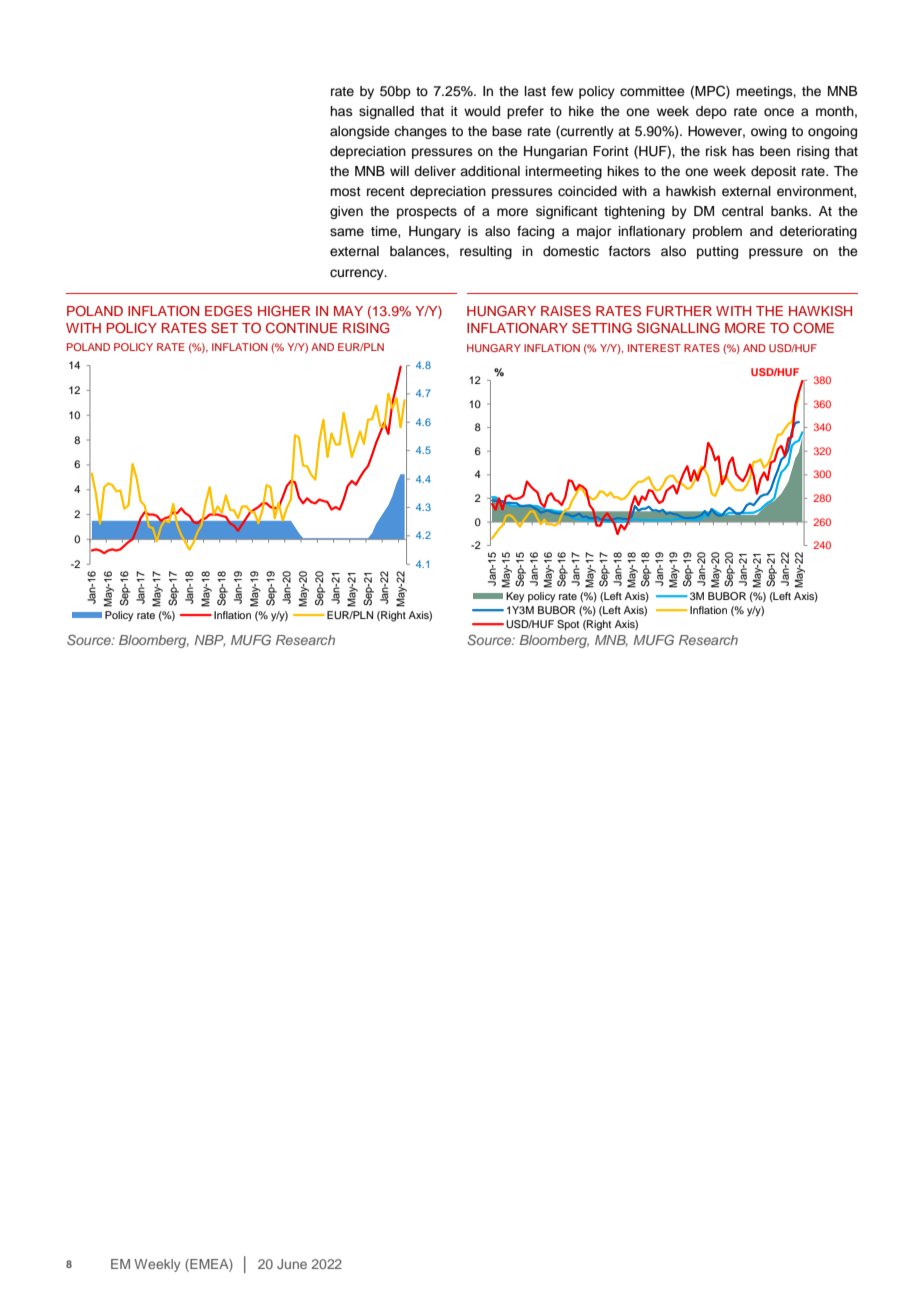 This screenshot has height=1308, width=924. I want to click on FURTHER, so click(679, 311).
